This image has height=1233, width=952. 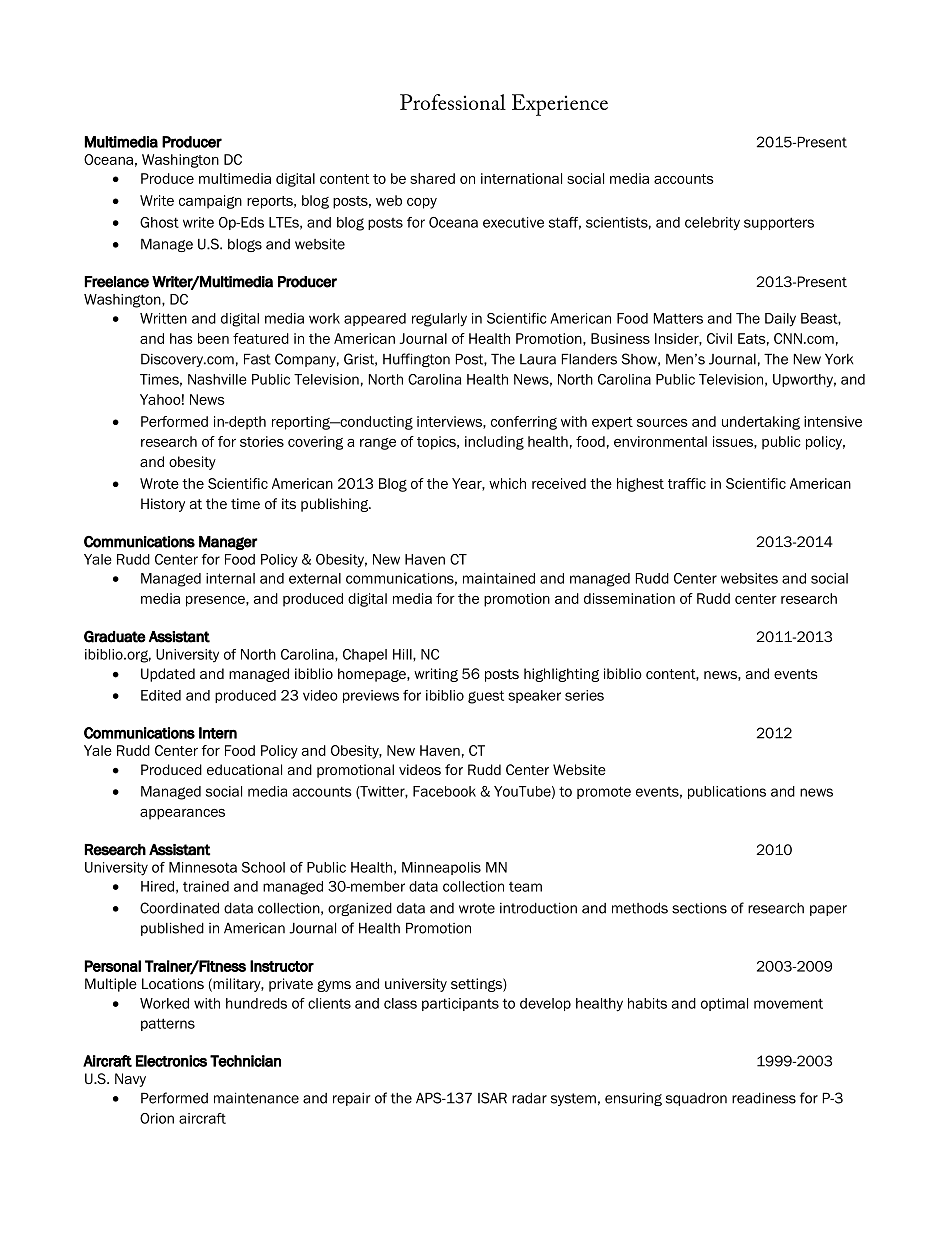 I want to click on stories, so click(x=262, y=441).
